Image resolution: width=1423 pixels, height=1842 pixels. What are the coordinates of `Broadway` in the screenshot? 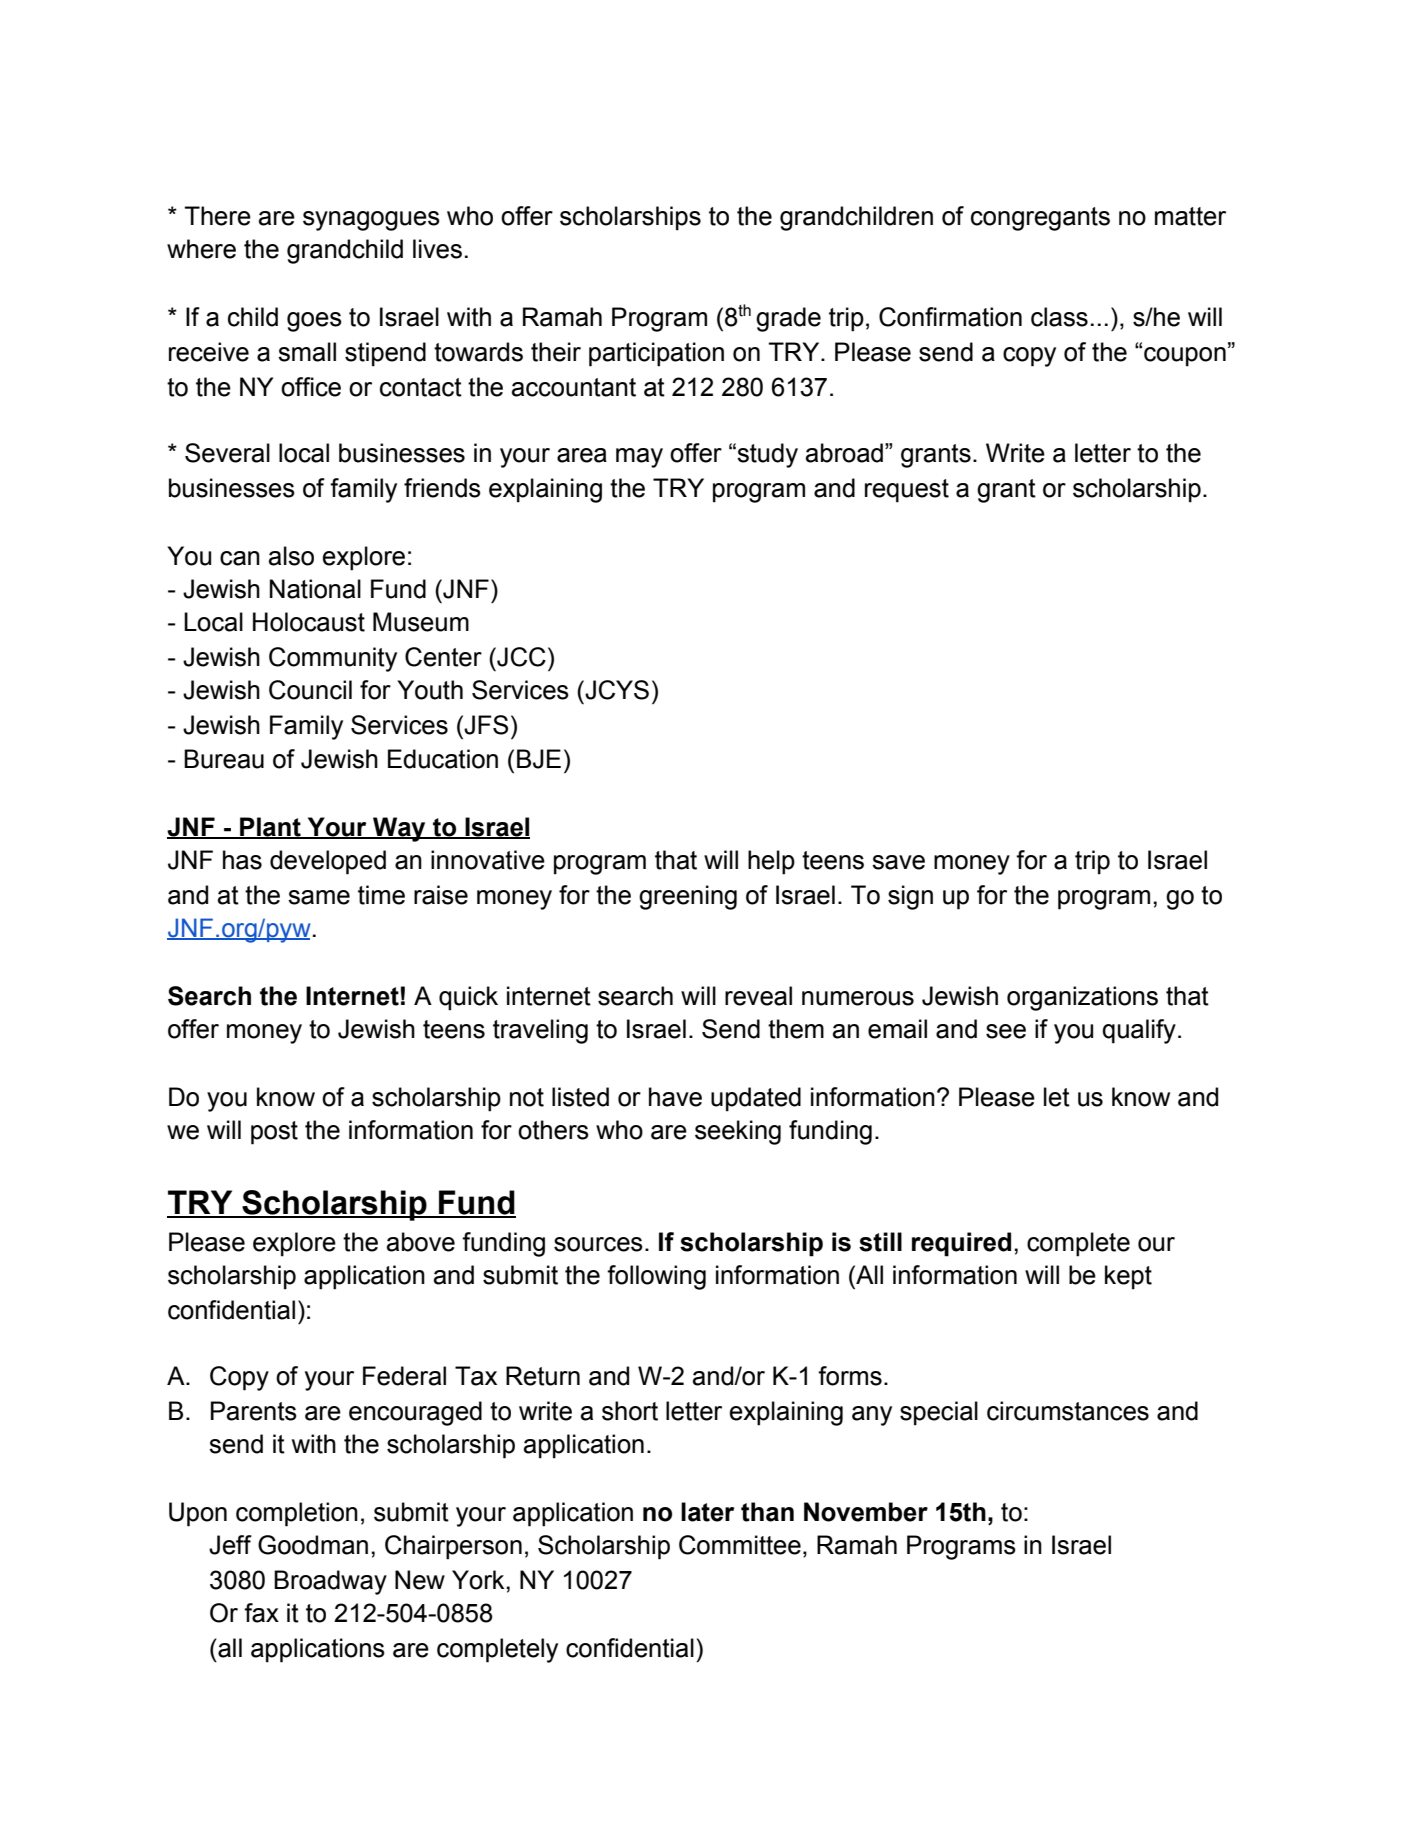 It's located at (330, 1582).
